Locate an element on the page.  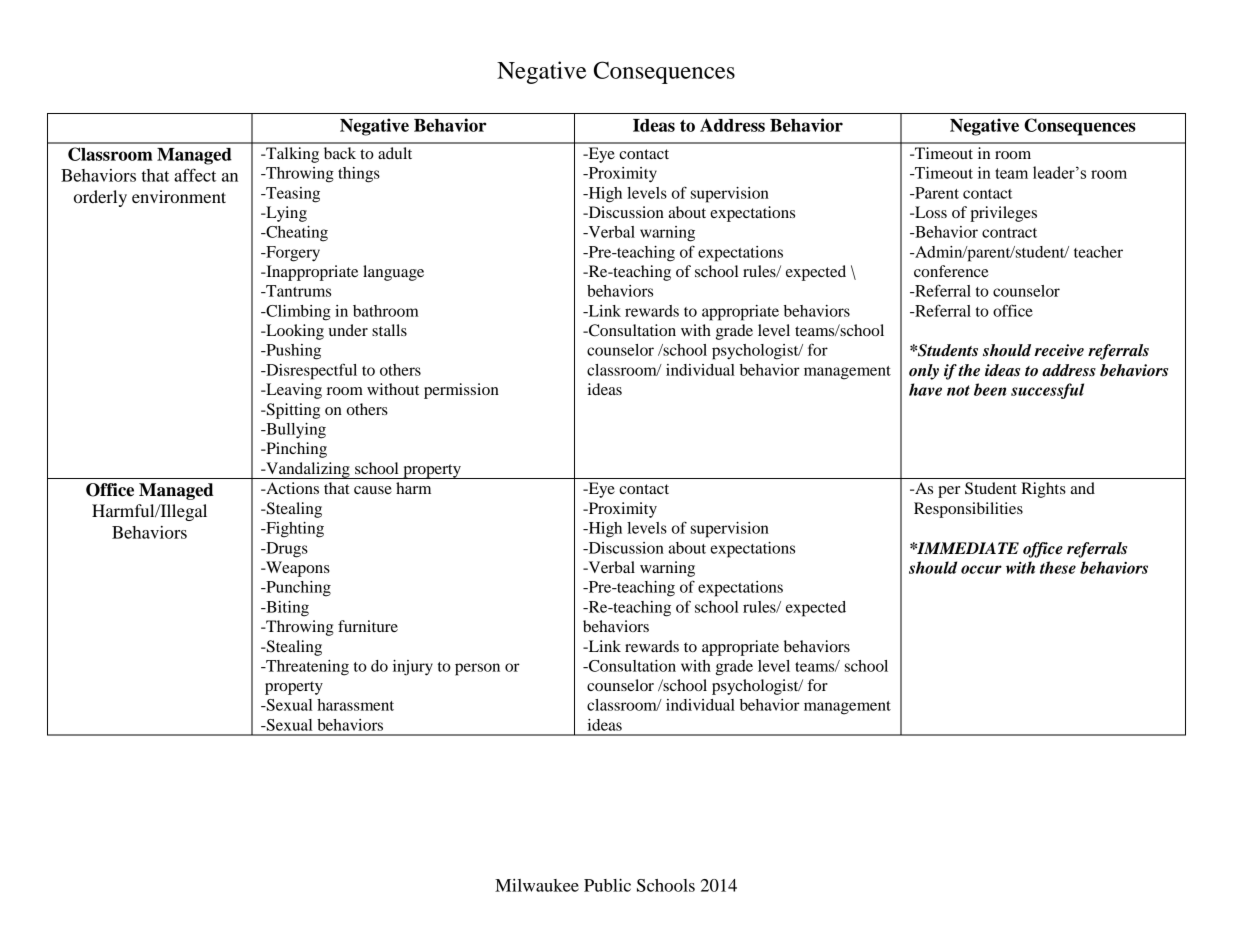
cause is located at coordinates (373, 490).
